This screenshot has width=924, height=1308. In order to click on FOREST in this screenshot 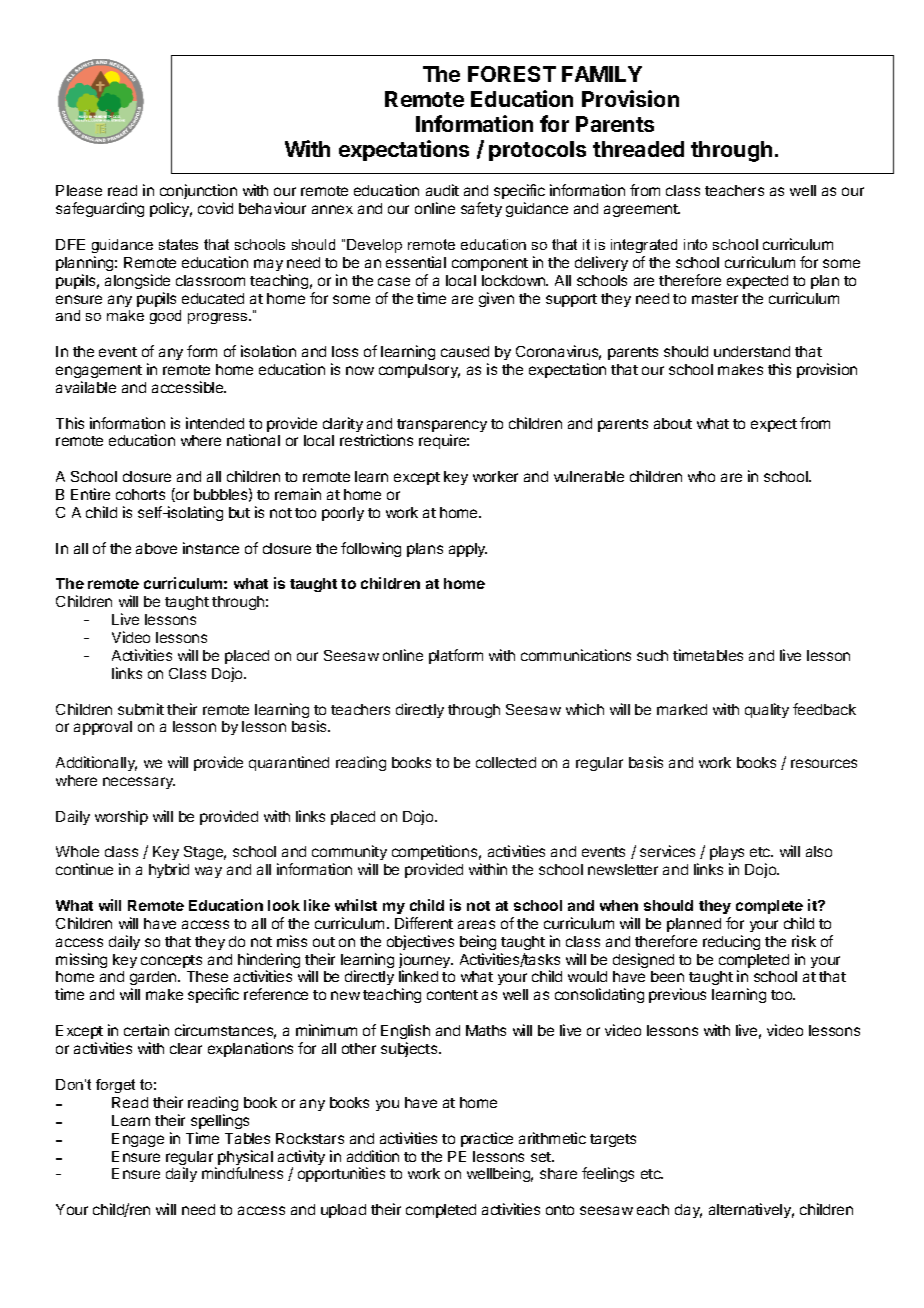, I will do `click(512, 74)`.
